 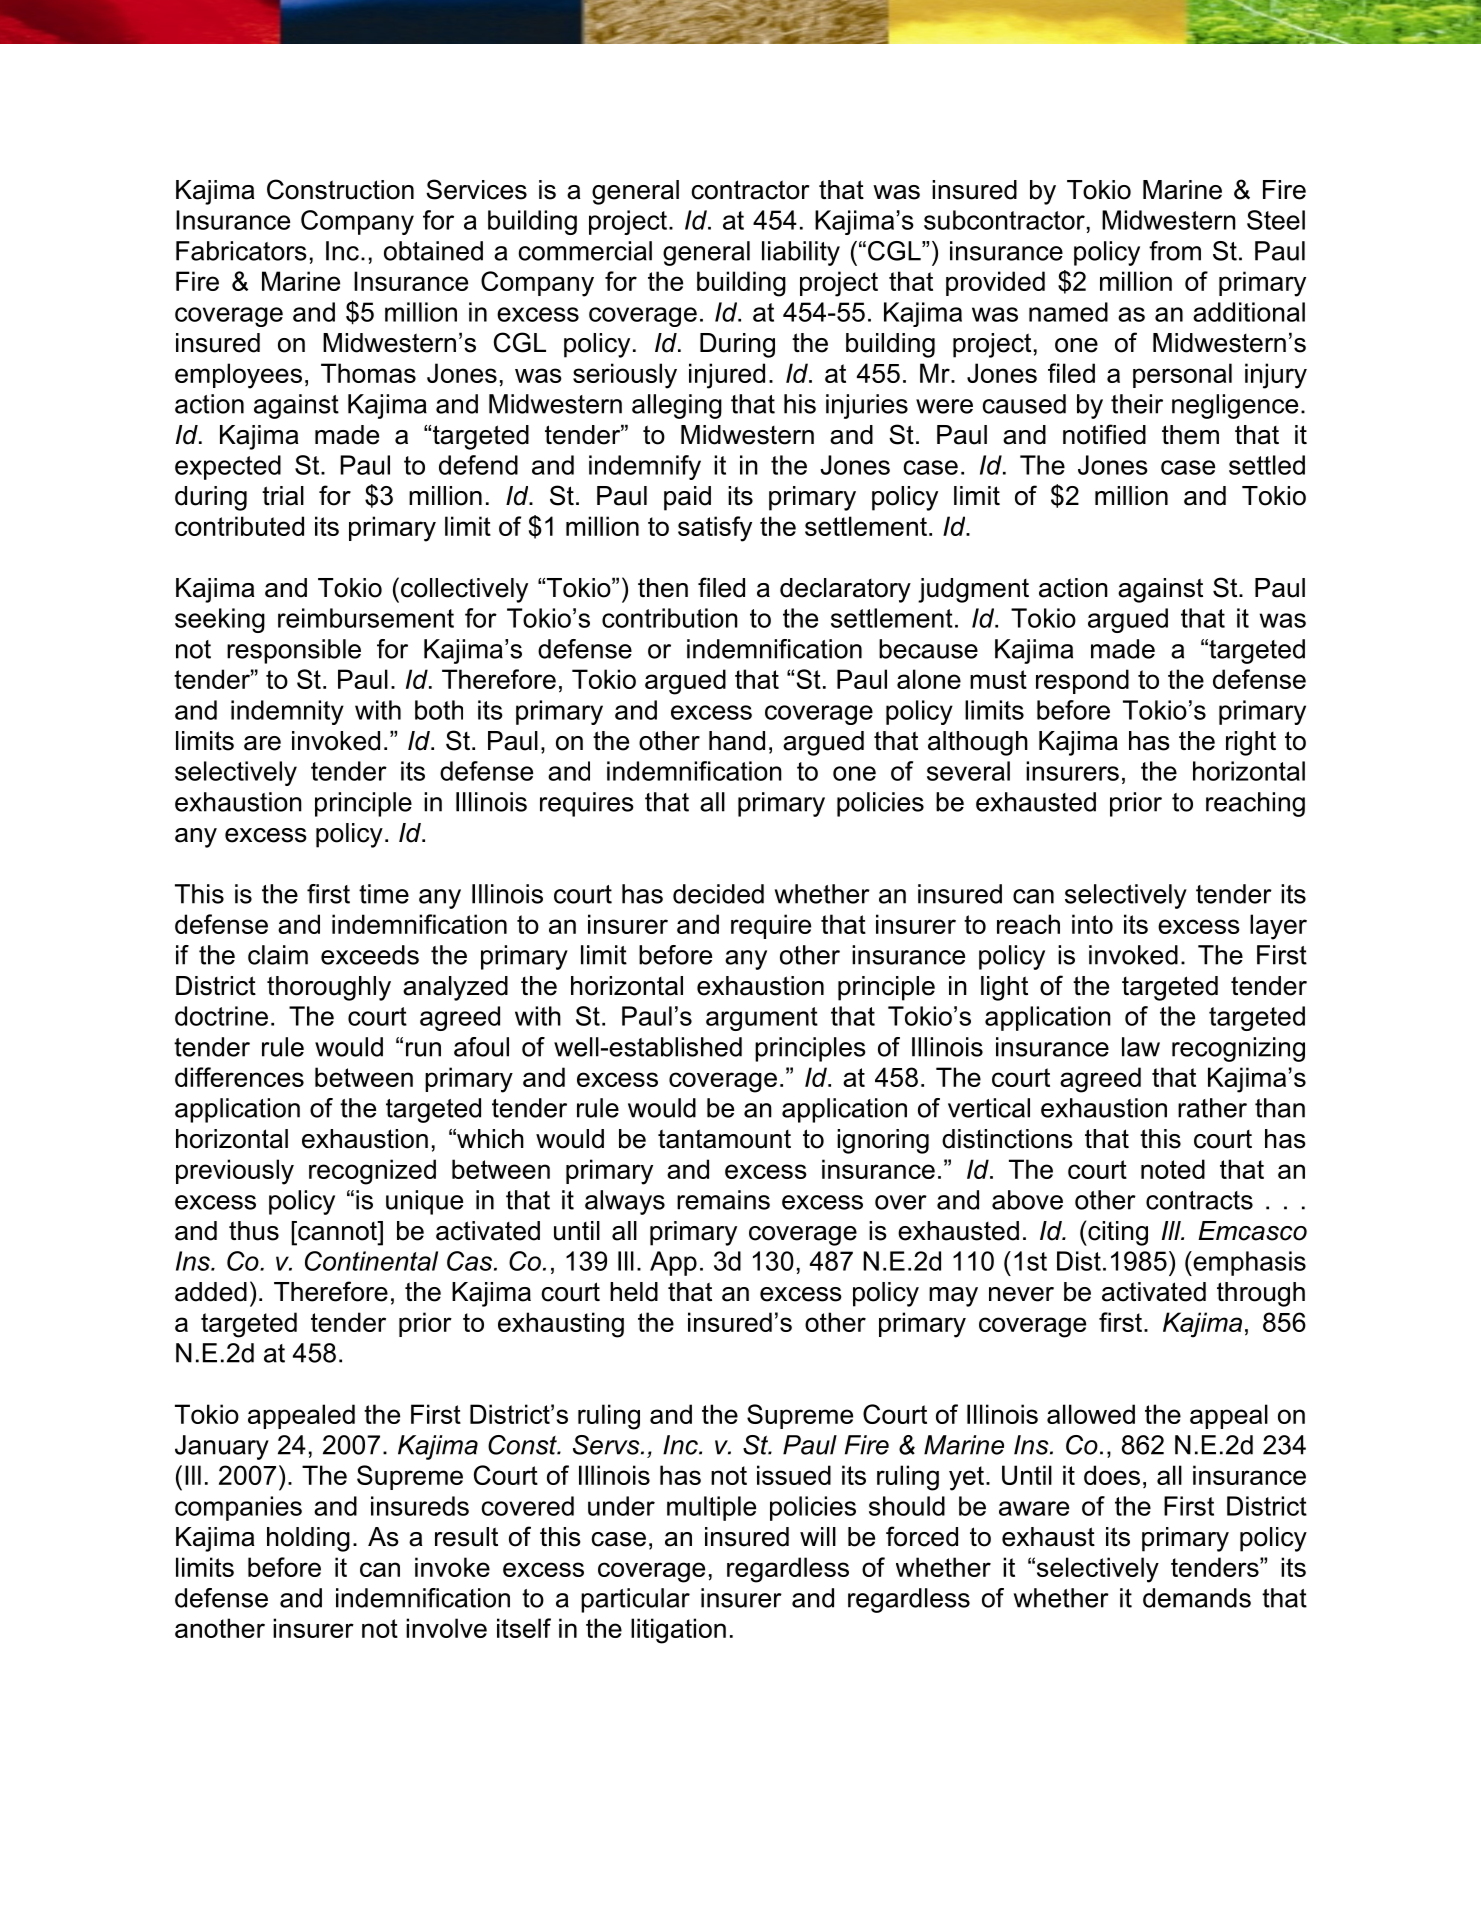 I want to click on indemnity, so click(x=287, y=712).
